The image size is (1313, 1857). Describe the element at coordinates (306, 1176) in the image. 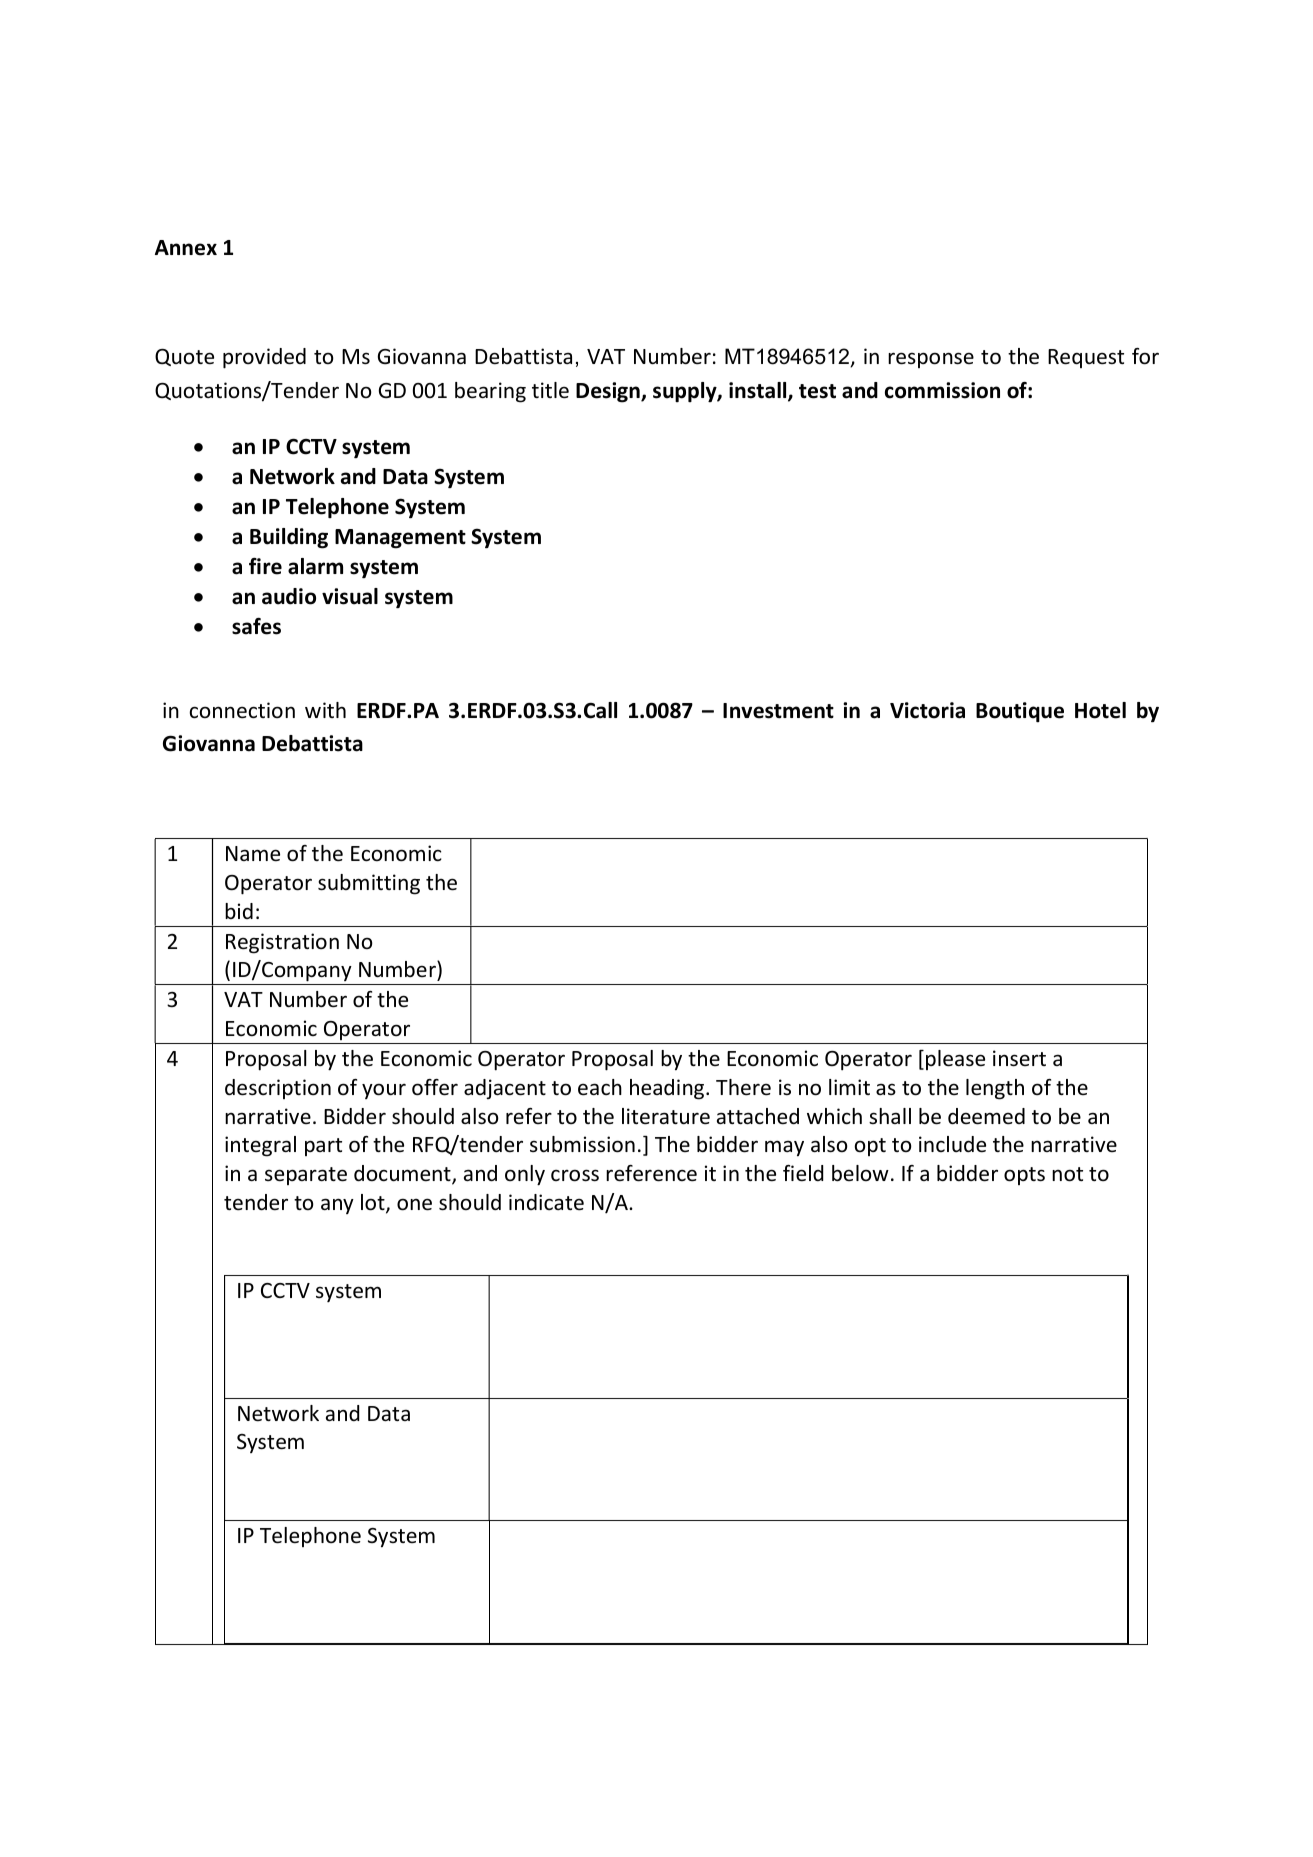

I see `separate` at that location.
